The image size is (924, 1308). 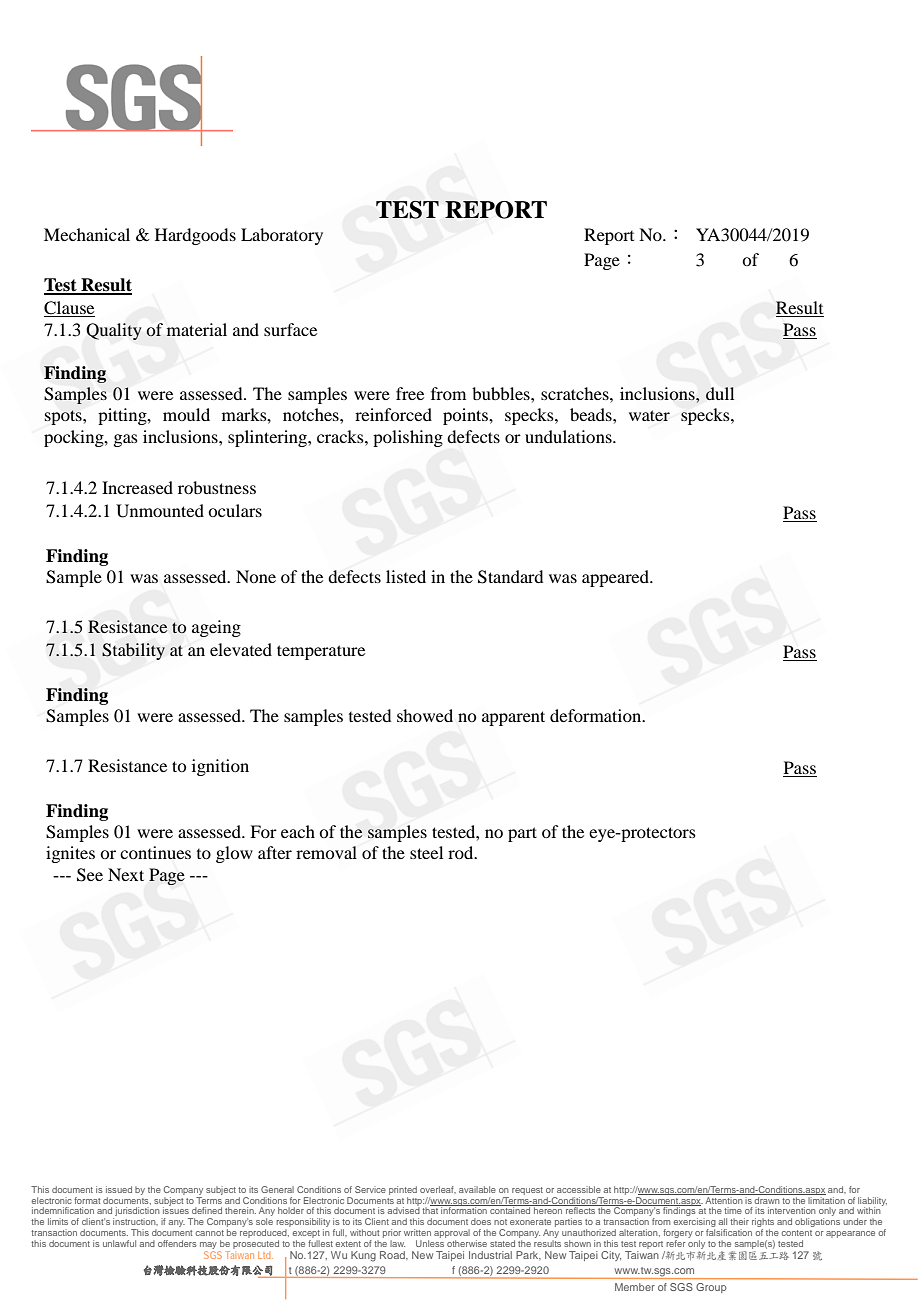 What do you see at coordinates (796, 1233) in the page?
I see `content` at bounding box center [796, 1233].
